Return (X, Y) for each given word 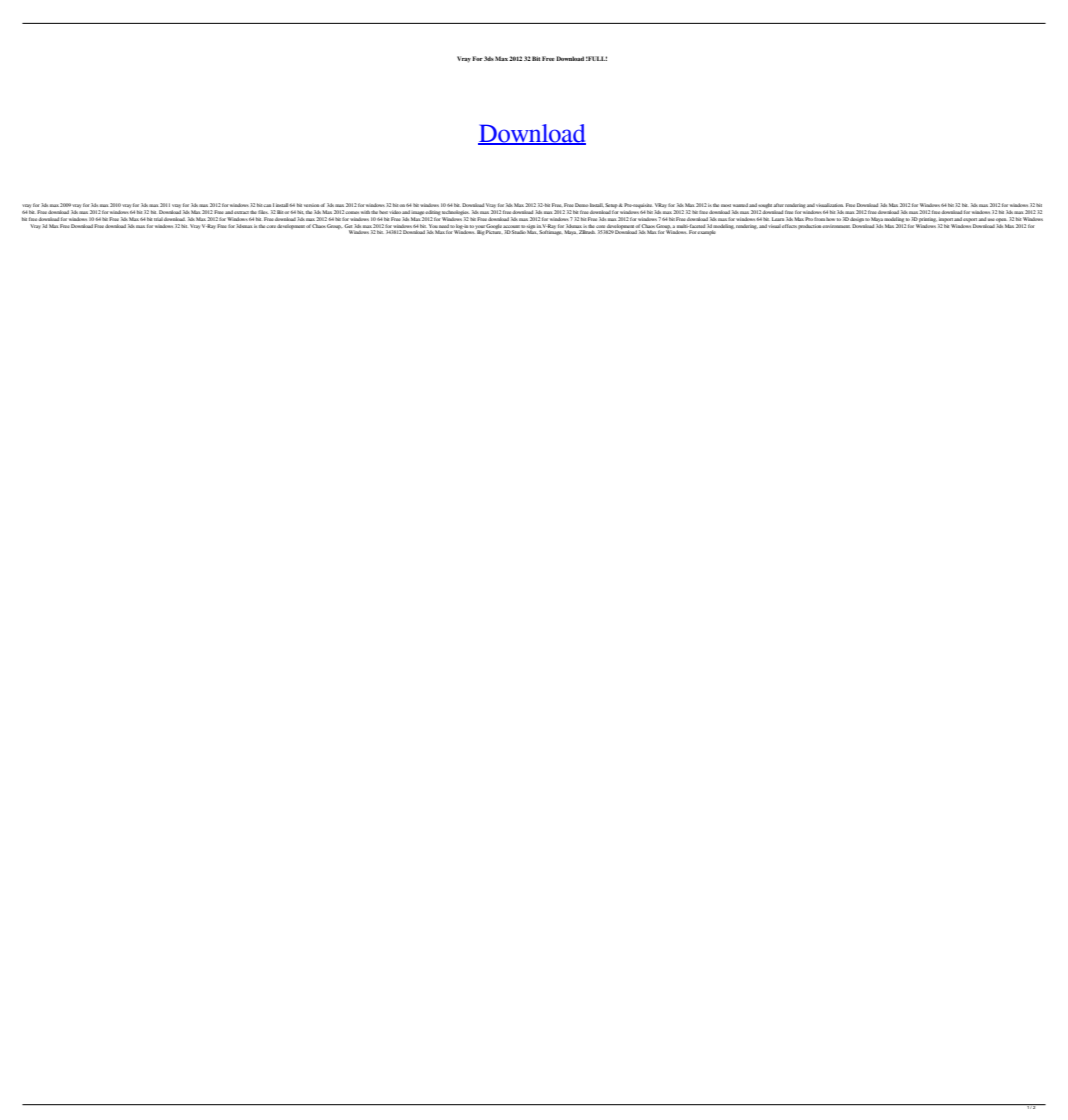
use (991, 219)
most (726, 205)
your (480, 228)
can (267, 205)
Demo (582, 205)
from (819, 219)
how (830, 219)
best (384, 212)
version (312, 205)
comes (352, 212)
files (263, 212)
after (778, 205)
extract (241, 212)
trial (158, 219)
